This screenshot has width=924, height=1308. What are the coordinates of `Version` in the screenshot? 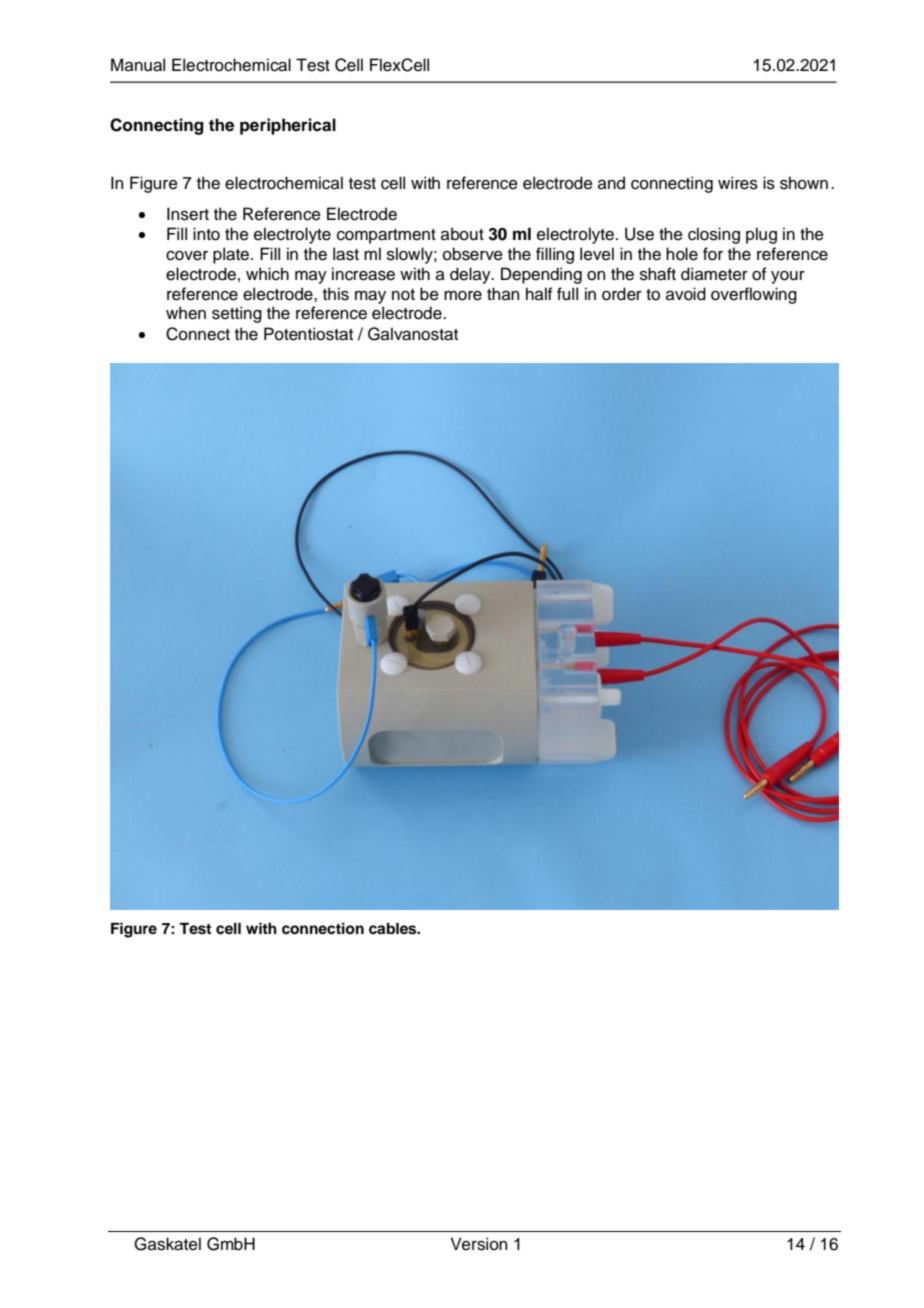 It's located at (479, 1244).
